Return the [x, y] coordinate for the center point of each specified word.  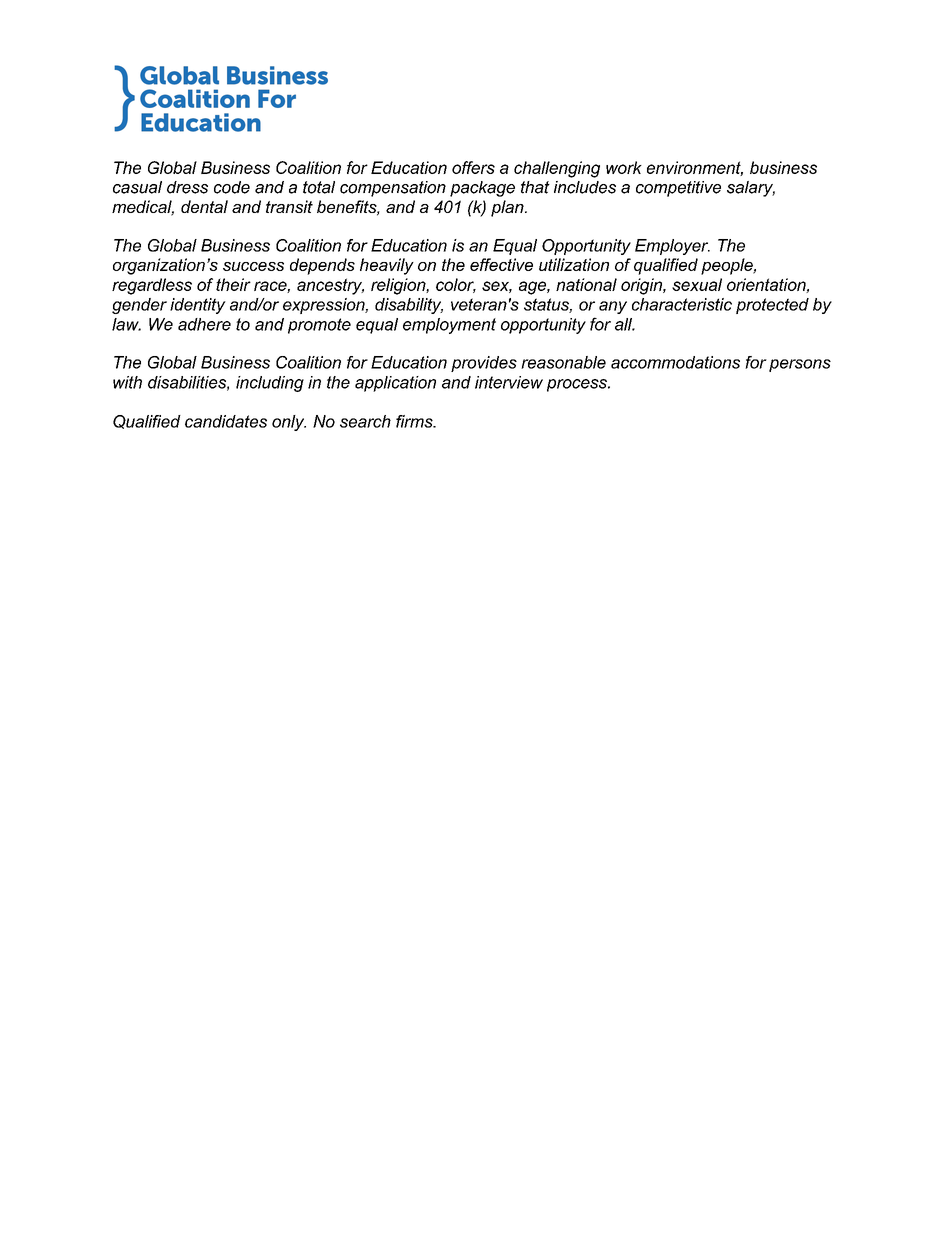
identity [198, 306]
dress [187, 187]
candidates [226, 421]
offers [473, 167]
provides [484, 364]
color [456, 285]
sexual [697, 284]
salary [751, 189]
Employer [672, 247]
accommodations [675, 362]
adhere [204, 324]
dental [204, 206]
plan [508, 208]
